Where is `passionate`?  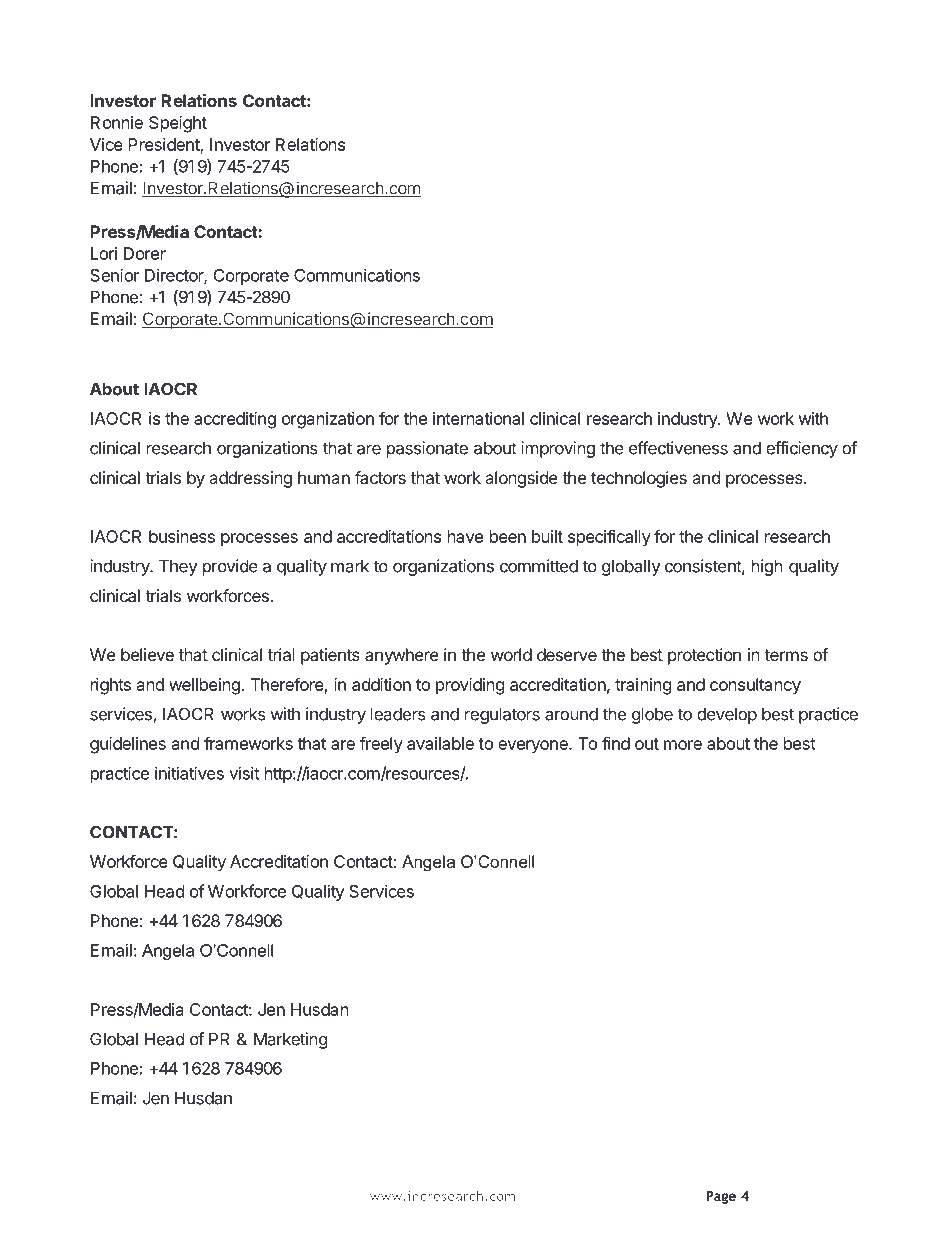
passionate is located at coordinates (427, 449).
